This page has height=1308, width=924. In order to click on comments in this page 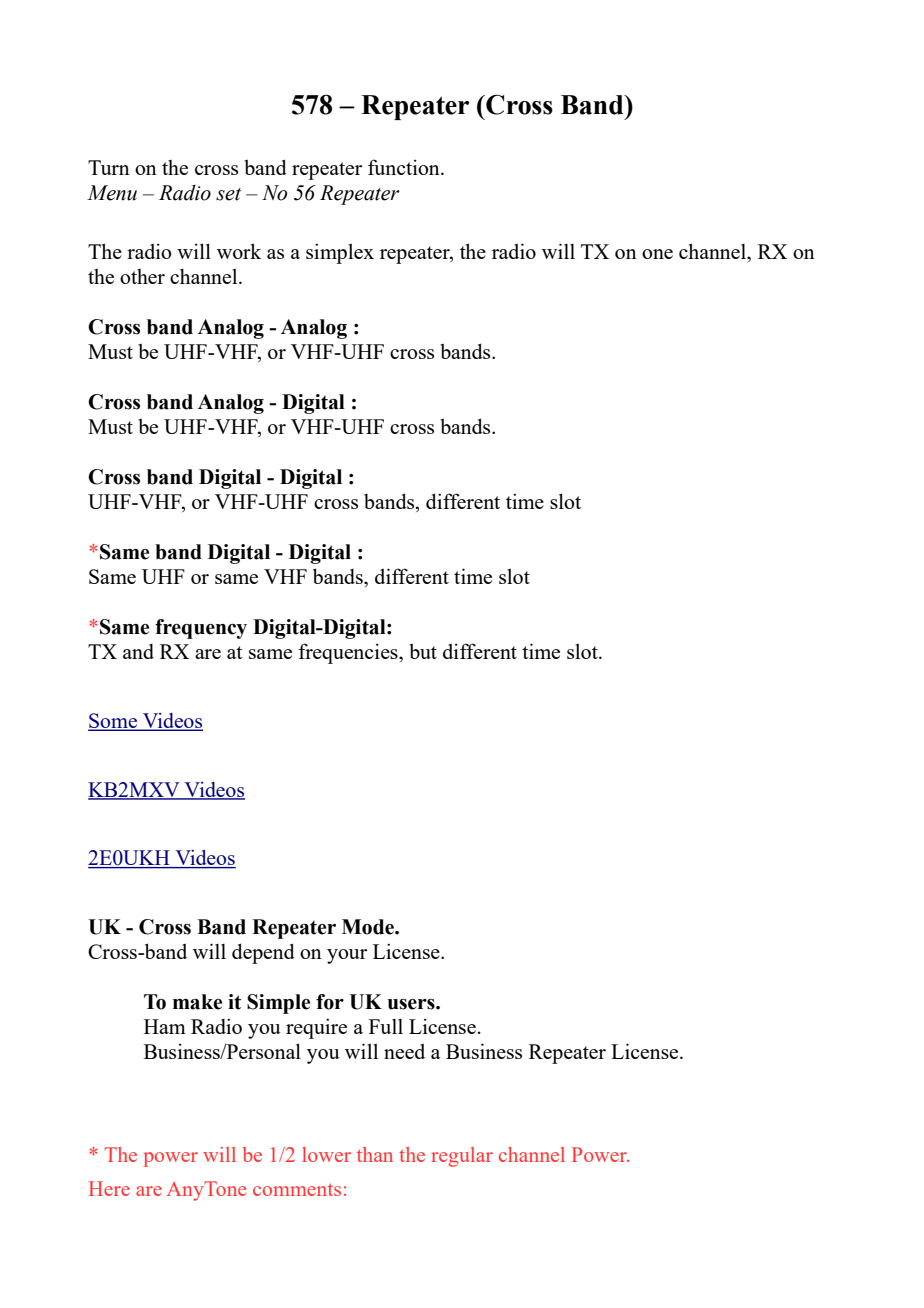, I will do `click(297, 1189)`.
